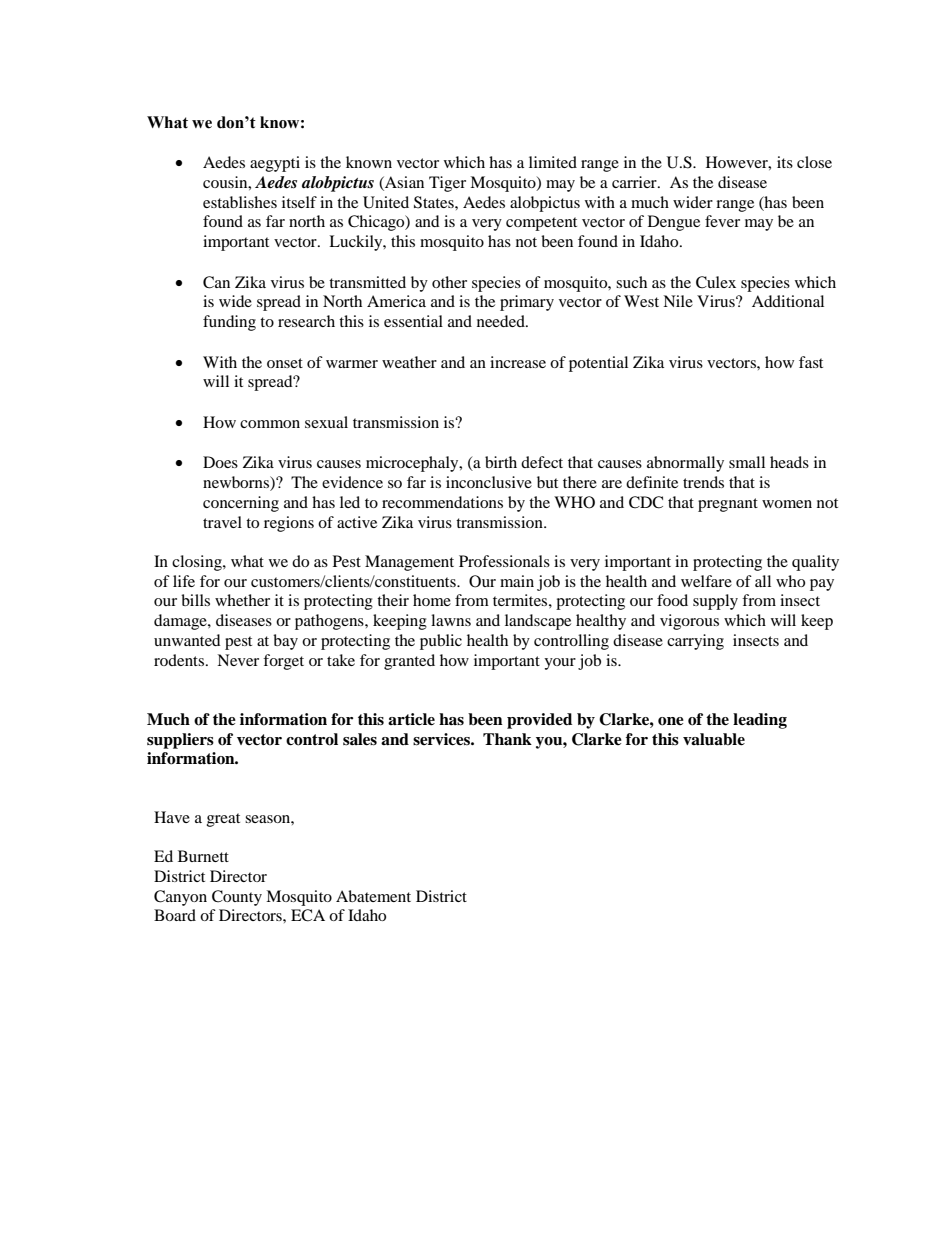  What do you see at coordinates (447, 184) in the document?
I see `Tiger` at bounding box center [447, 184].
